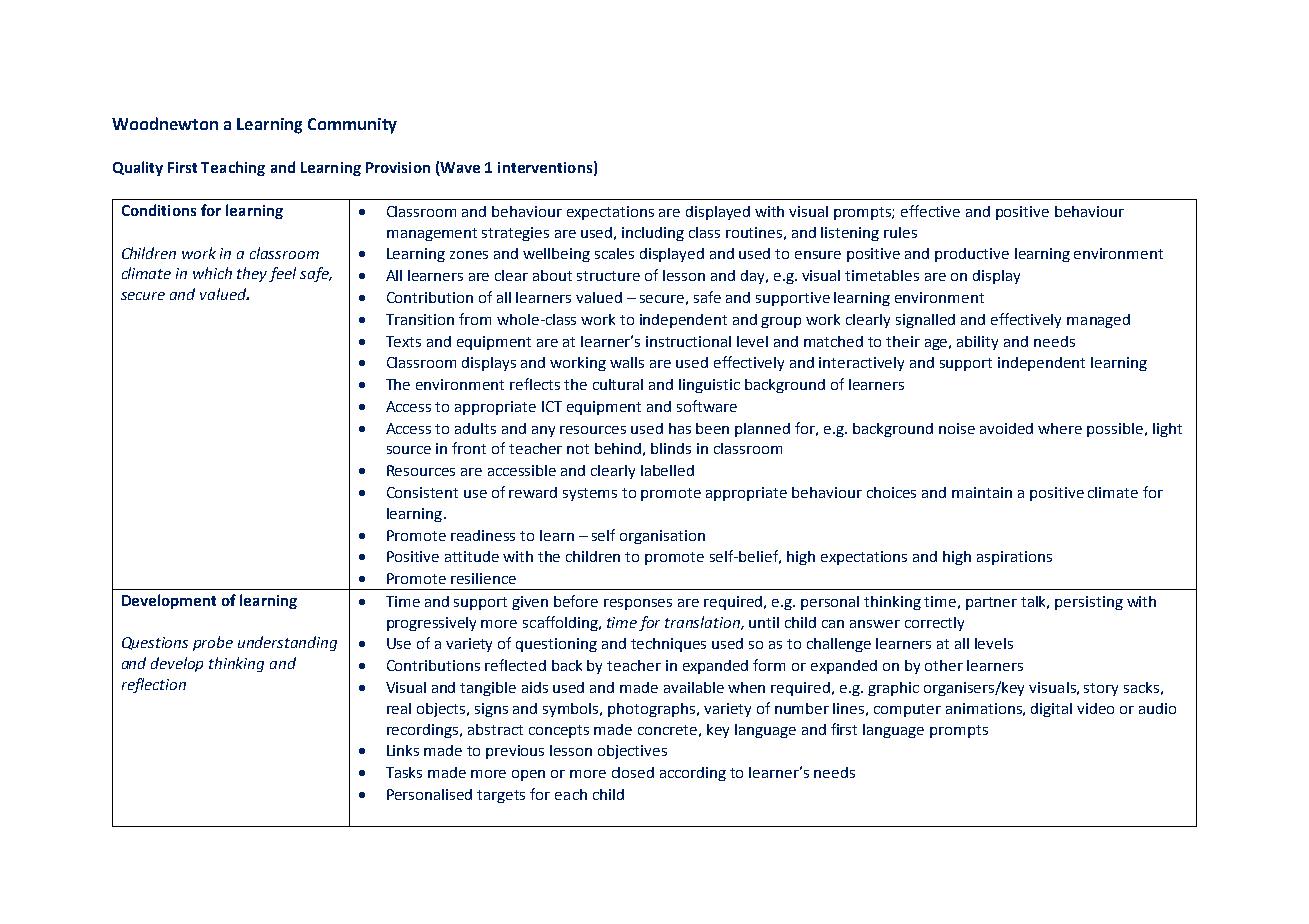 This page has height=924, width=1309. Describe the element at coordinates (900, 232) in the page. I see `rules` at that location.
